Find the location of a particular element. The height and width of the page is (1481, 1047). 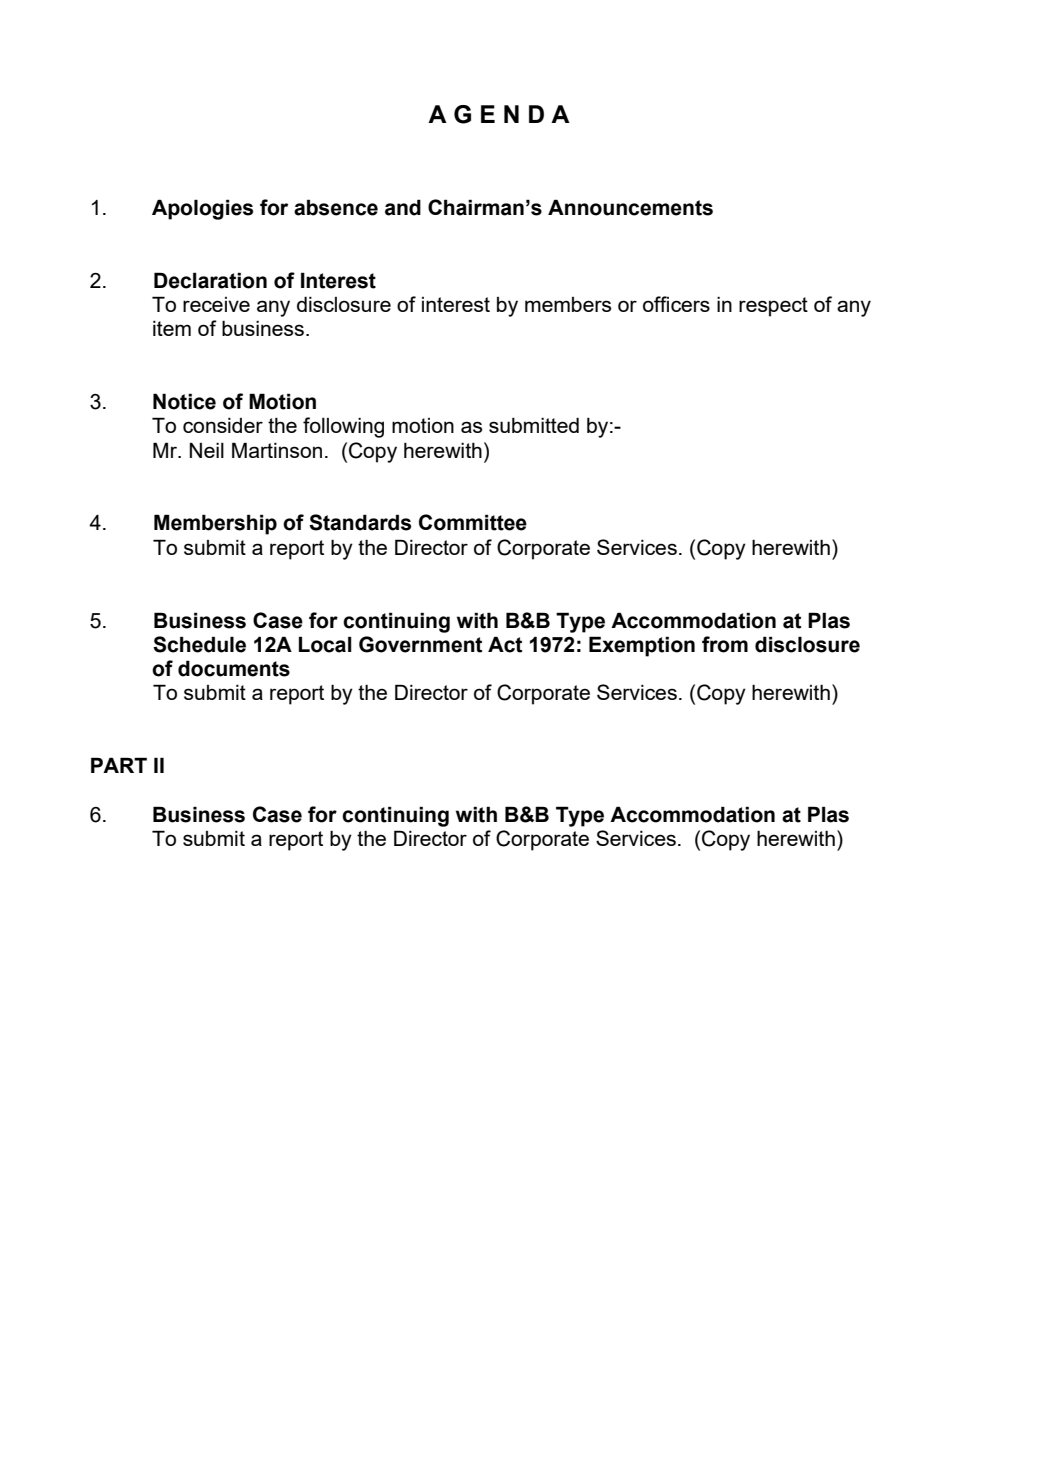

PART is located at coordinates (119, 765).
